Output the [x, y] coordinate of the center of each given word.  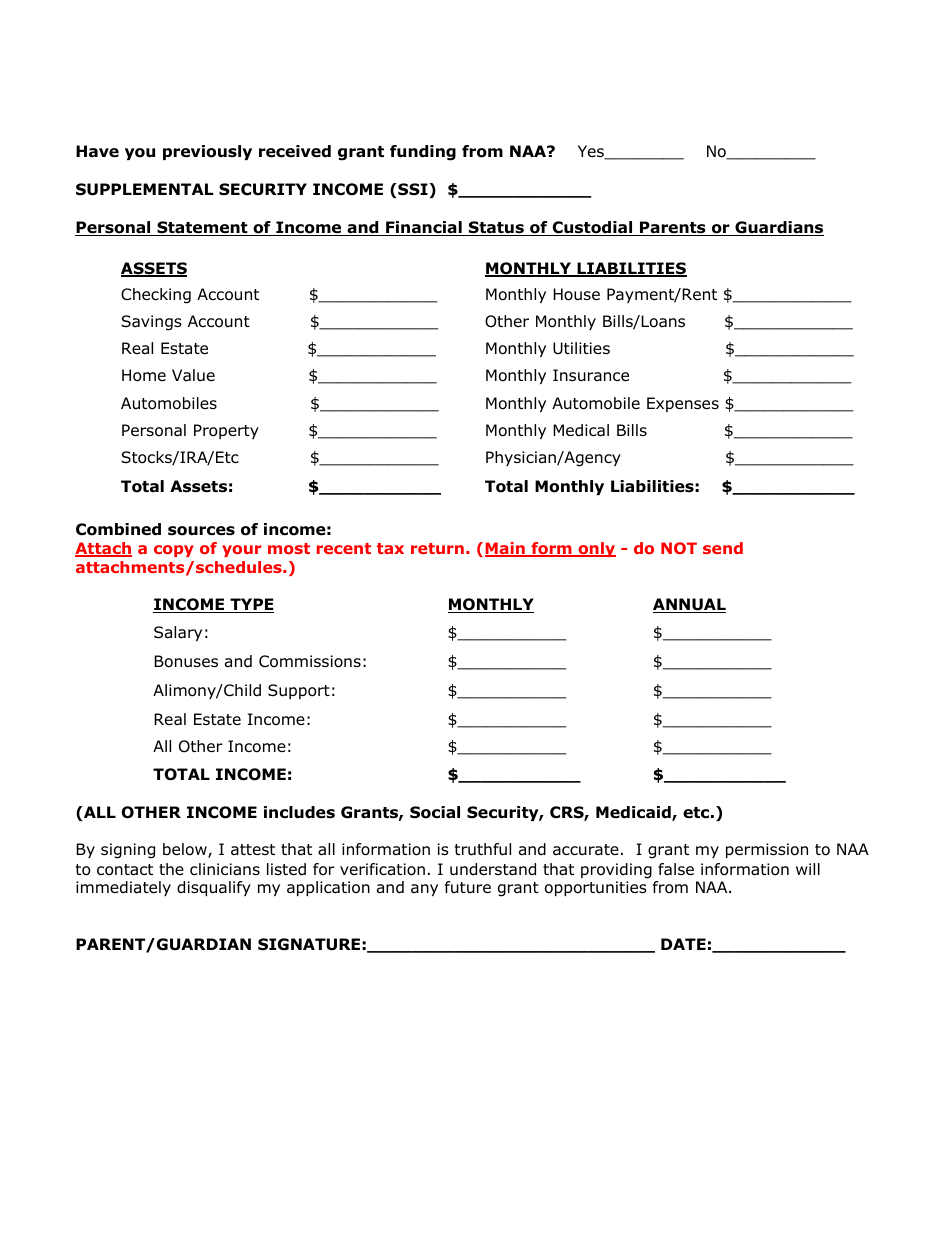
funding [423, 153]
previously [207, 152]
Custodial [592, 228]
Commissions [310, 661]
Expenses [683, 404]
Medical [581, 430]
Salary [178, 633]
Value [193, 375]
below [186, 850]
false [676, 869]
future [468, 887]
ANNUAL [689, 605]
